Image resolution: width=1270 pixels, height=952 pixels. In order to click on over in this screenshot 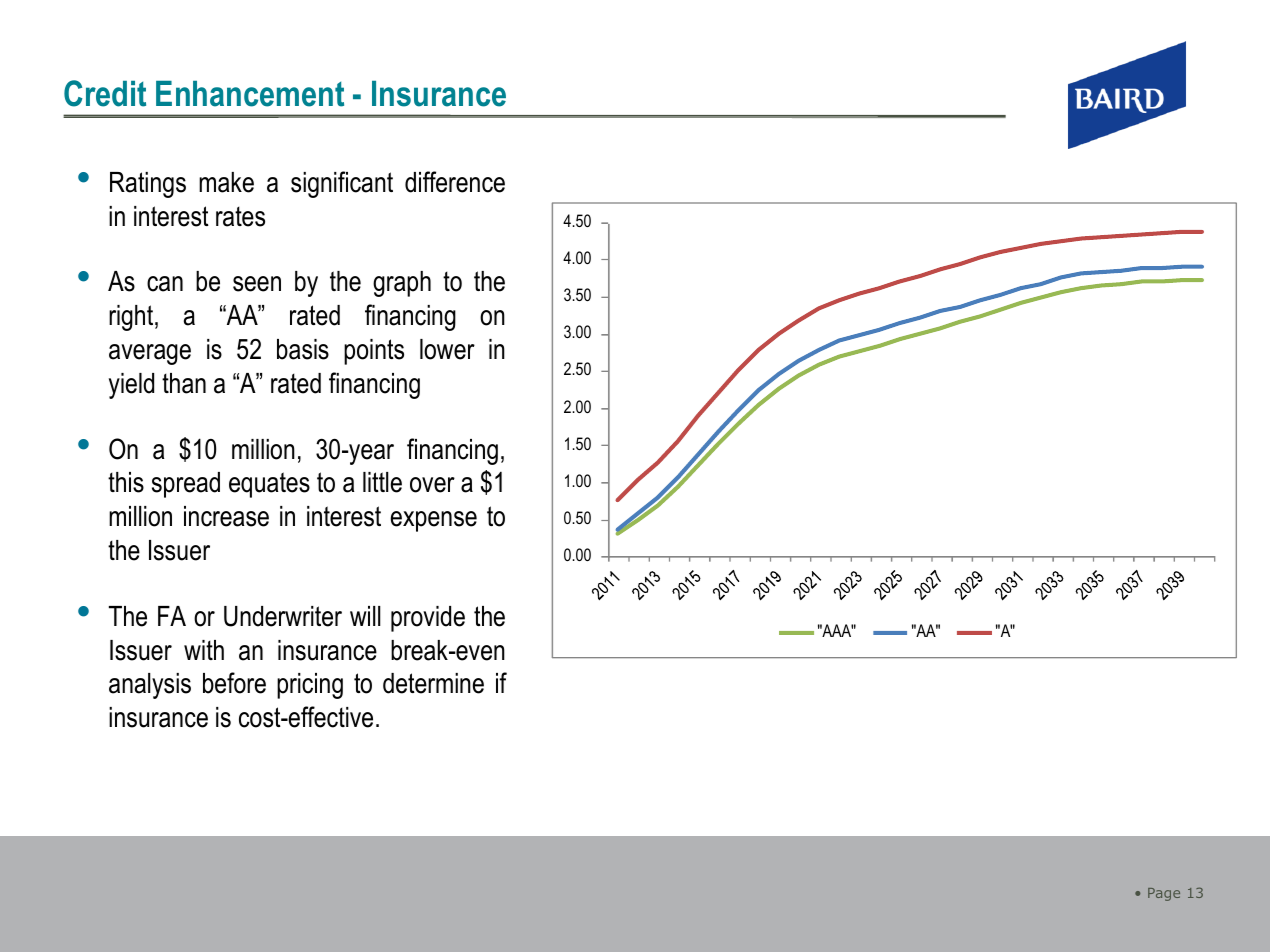, I will do `click(432, 485)`.
